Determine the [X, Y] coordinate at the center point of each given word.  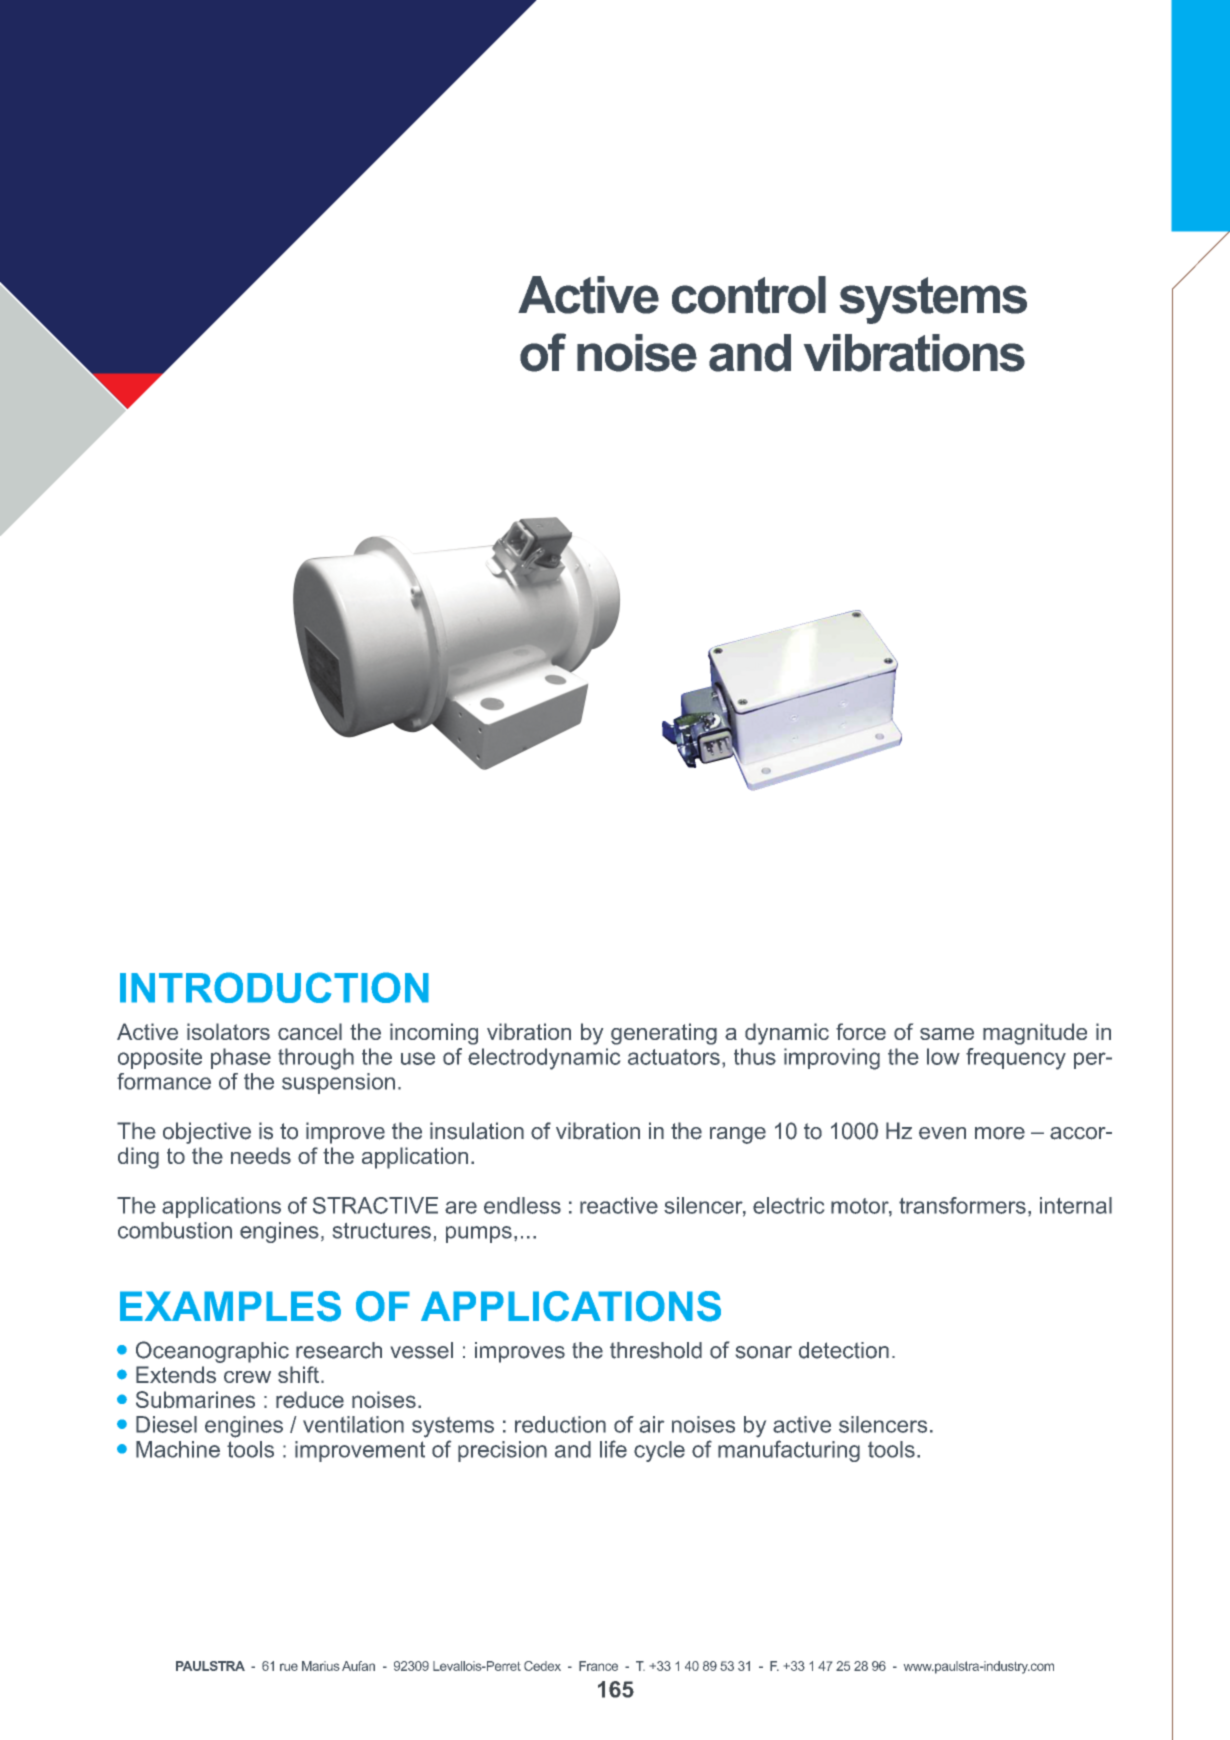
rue [289, 1667]
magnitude [1035, 1034]
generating [664, 1034]
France [598, 1666]
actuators [674, 1057]
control [749, 295]
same [947, 1034]
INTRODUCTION [274, 987]
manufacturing [789, 1451]
